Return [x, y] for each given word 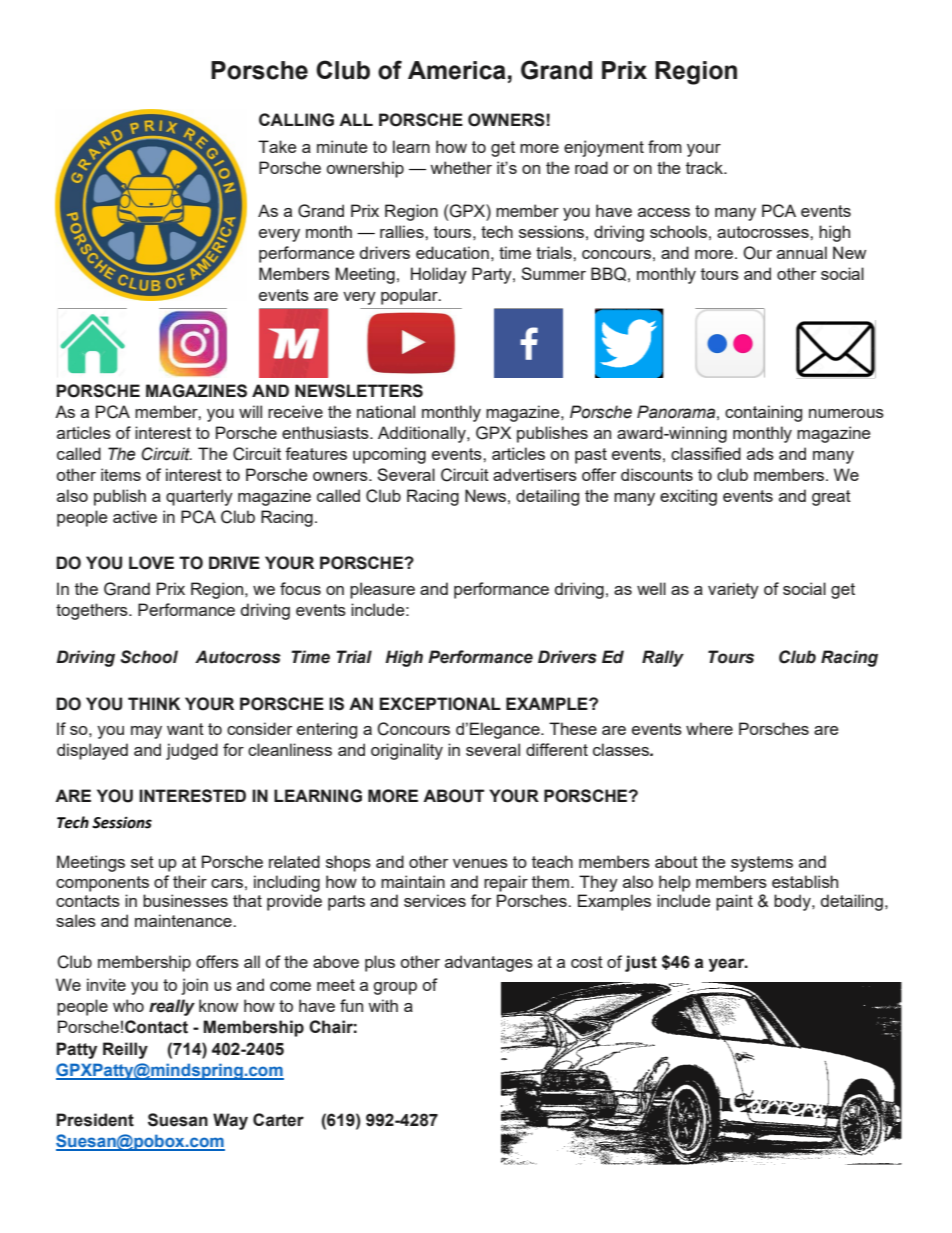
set [142, 862]
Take [277, 146]
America [457, 70]
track [705, 167]
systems [762, 864]
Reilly [125, 1050]
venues [480, 863]
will [250, 411]
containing [763, 413]
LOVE [151, 563]
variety [733, 590]
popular [410, 296]
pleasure [382, 590]
